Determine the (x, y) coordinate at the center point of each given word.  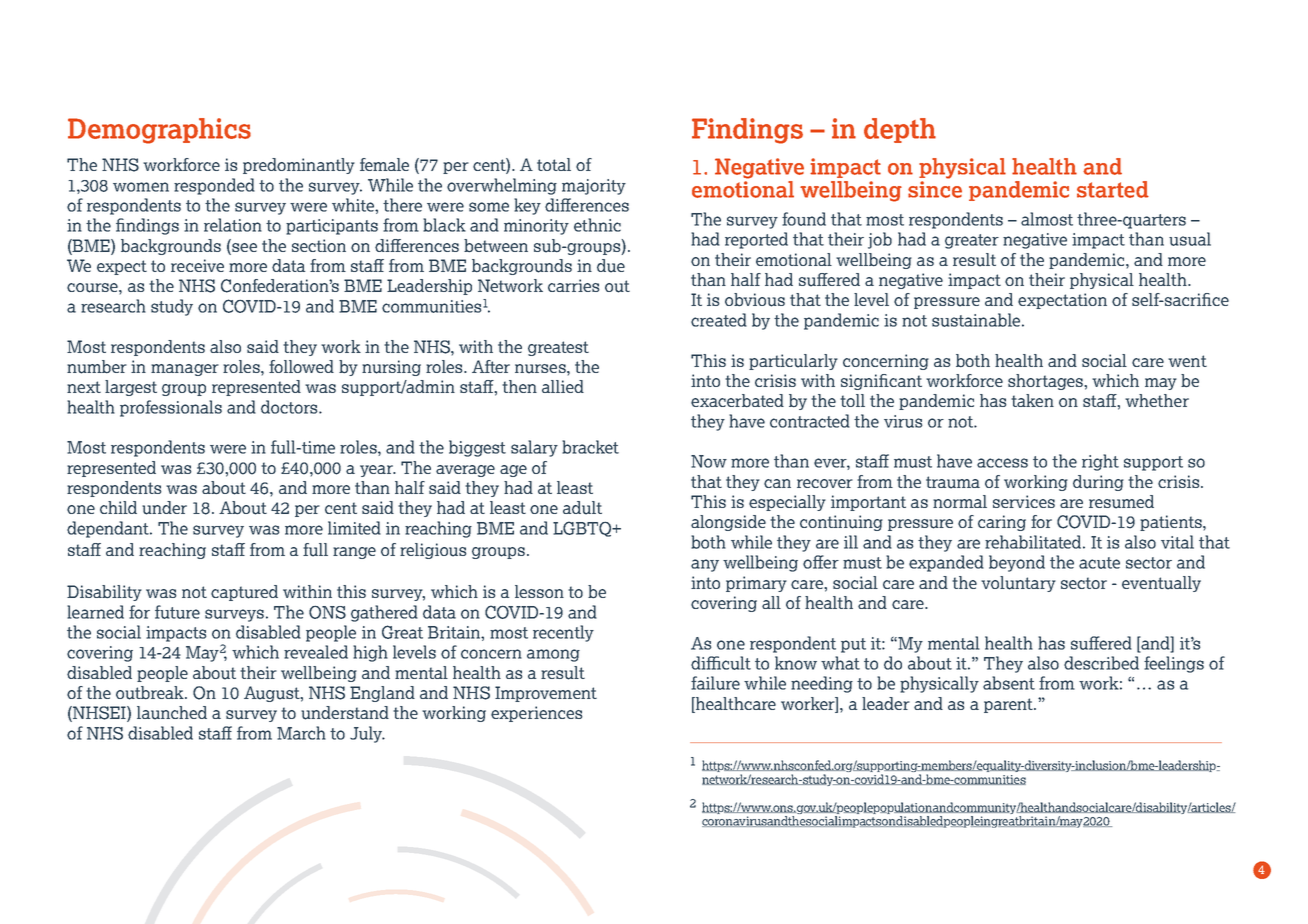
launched (172, 713)
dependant (109, 529)
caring (1002, 523)
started (1113, 189)
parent (1009, 705)
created (719, 320)
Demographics (159, 131)
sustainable (976, 320)
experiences (536, 714)
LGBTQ (583, 529)
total (554, 164)
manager (185, 370)
